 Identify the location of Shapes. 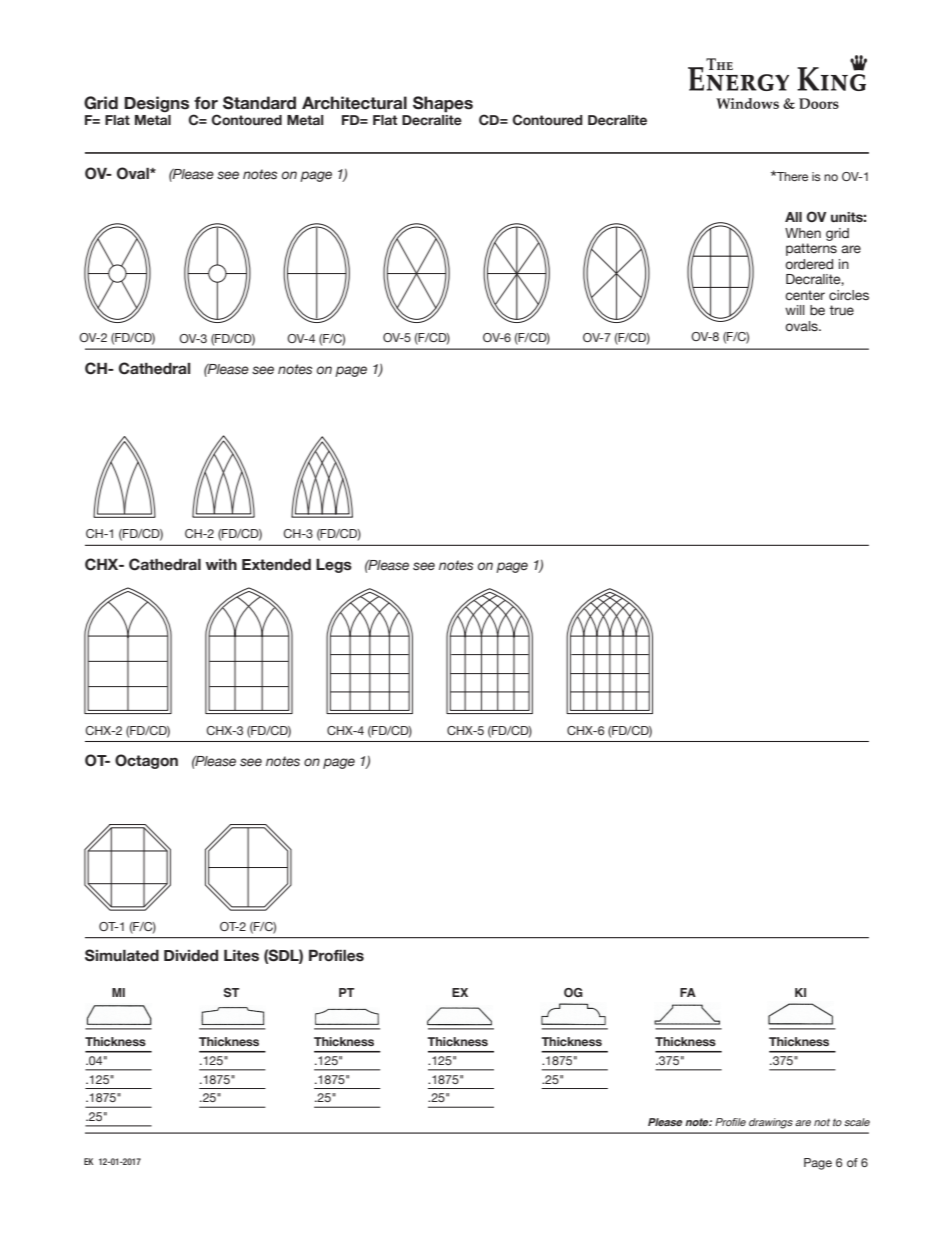
(443, 104).
